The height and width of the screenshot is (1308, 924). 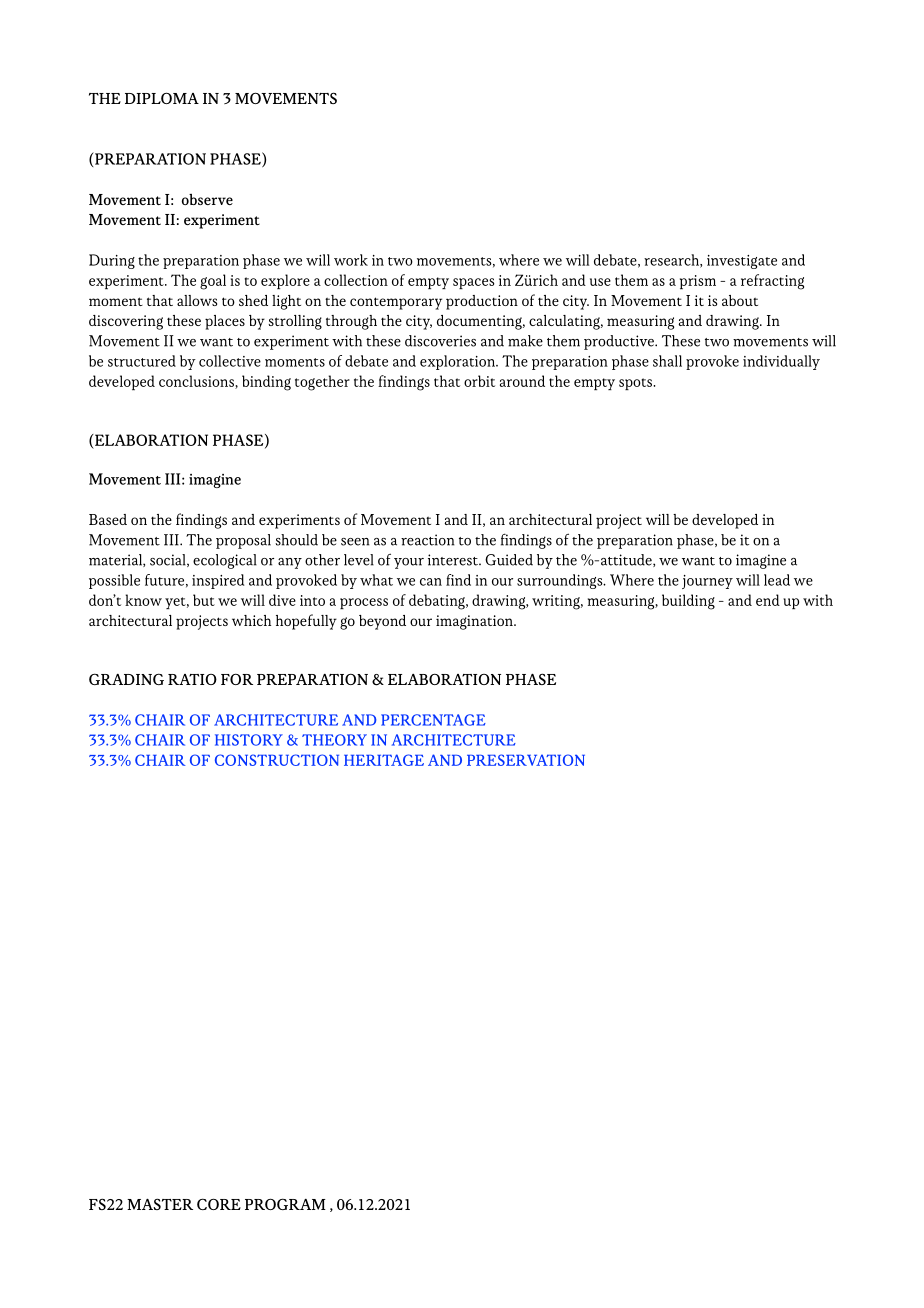 I want to click on work, so click(x=351, y=260).
